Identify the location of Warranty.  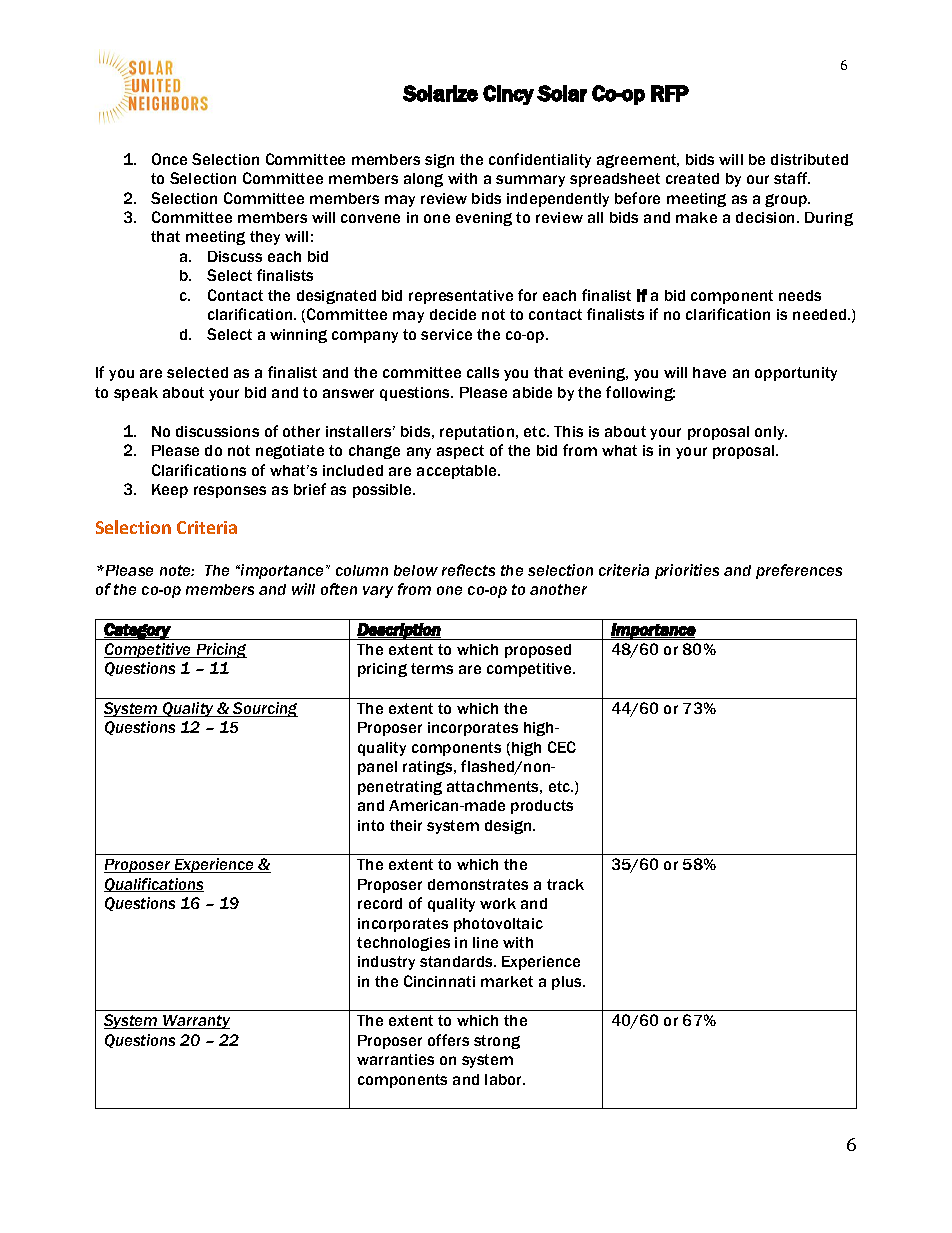
(195, 1022).
